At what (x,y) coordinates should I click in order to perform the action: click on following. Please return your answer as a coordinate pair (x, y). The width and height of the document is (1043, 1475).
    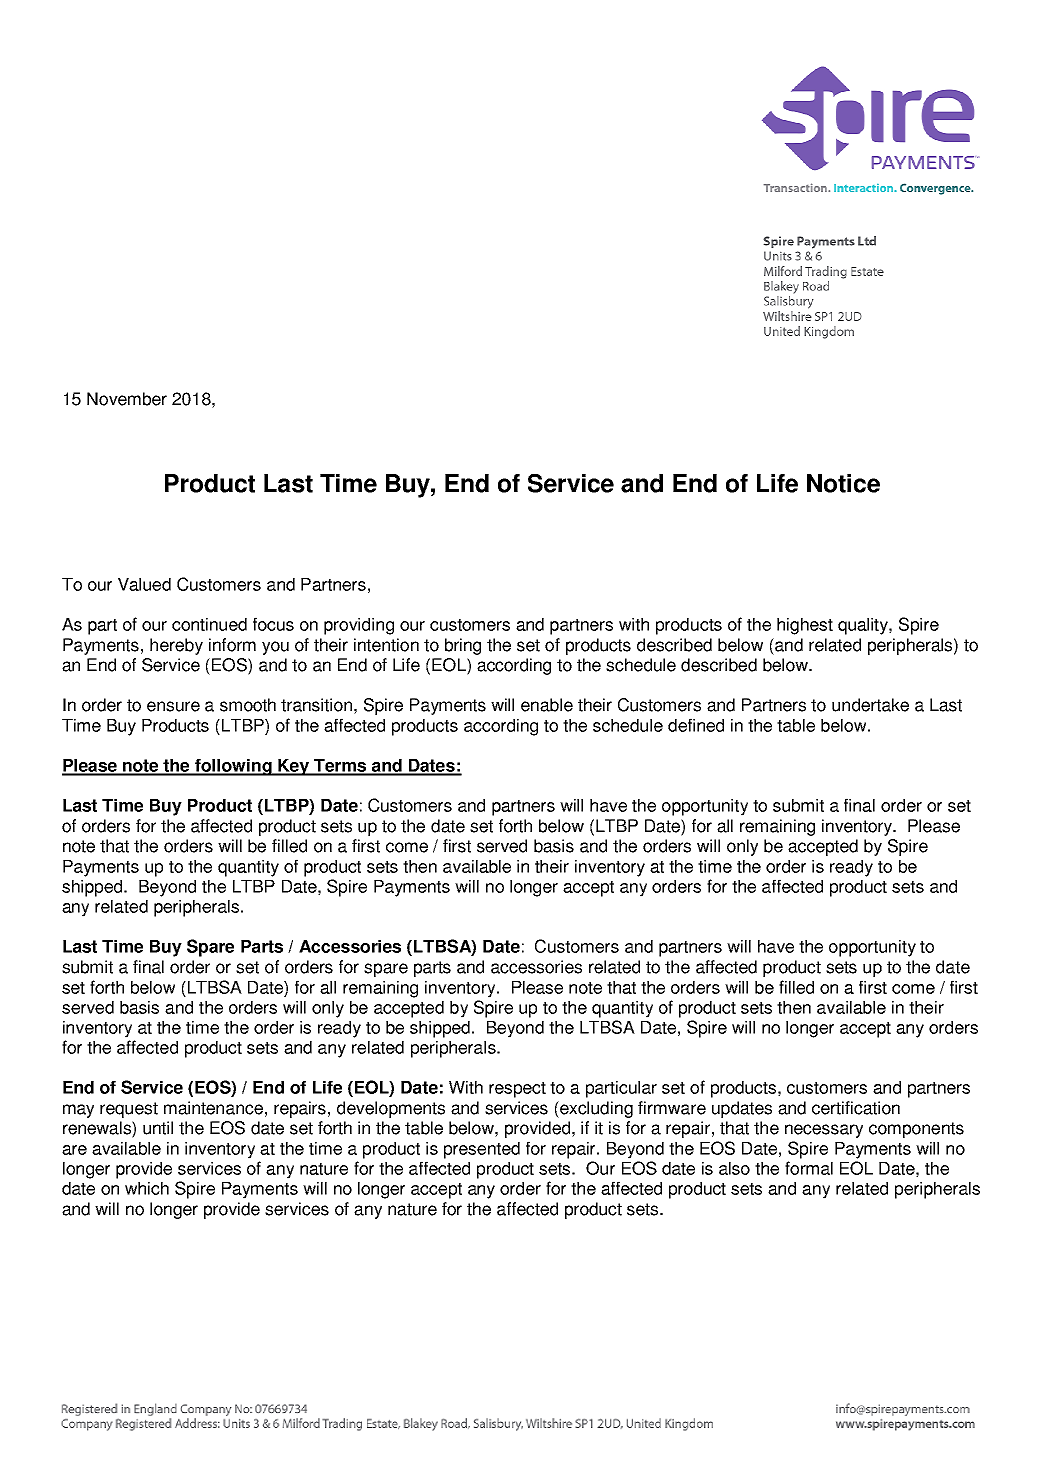
    Looking at the image, I should click on (233, 767).
